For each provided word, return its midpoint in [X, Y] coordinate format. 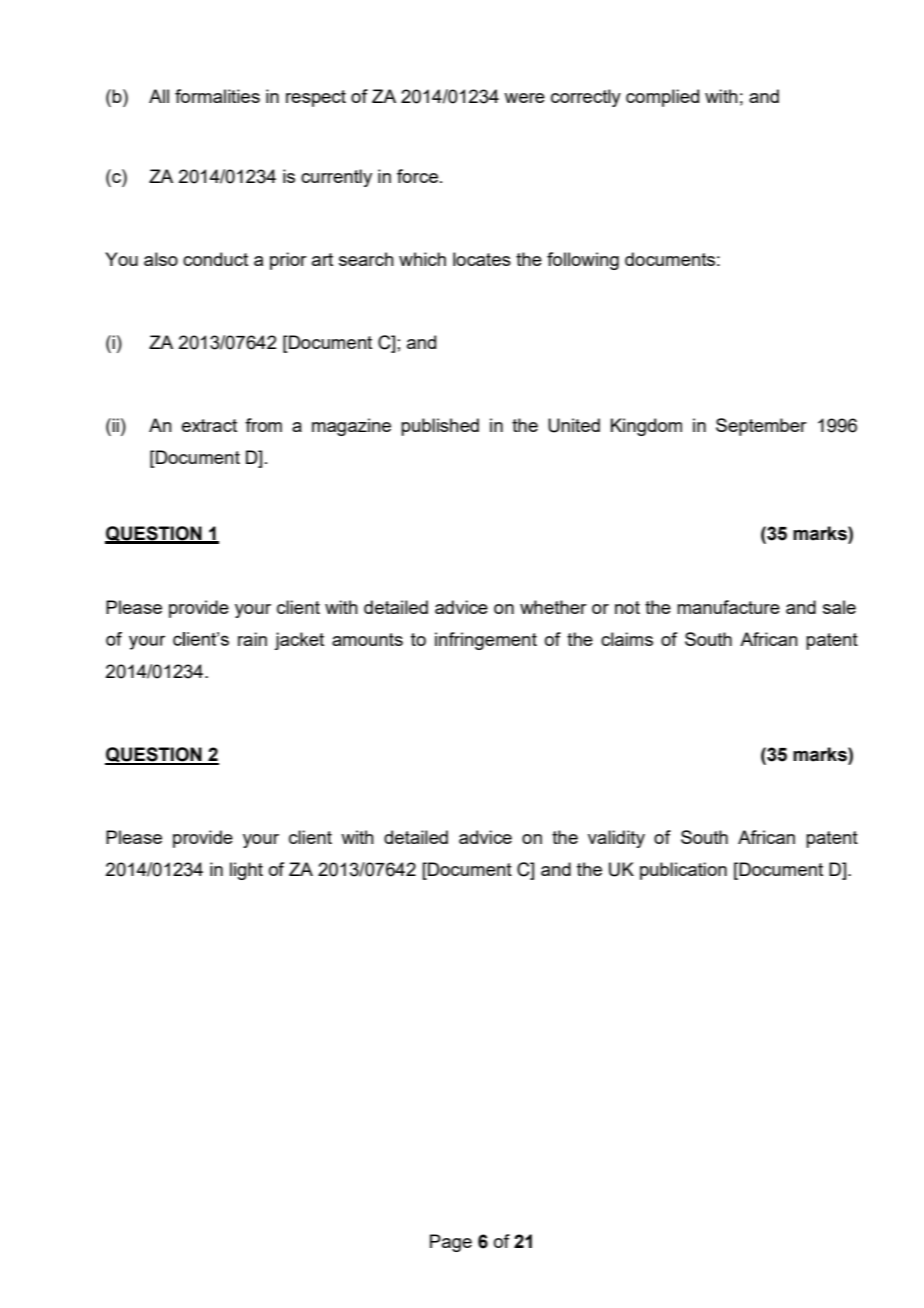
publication [683, 871]
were [524, 98]
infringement [486, 641]
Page [451, 1243]
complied [662, 98]
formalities [217, 96]
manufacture [728, 607]
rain [252, 639]
